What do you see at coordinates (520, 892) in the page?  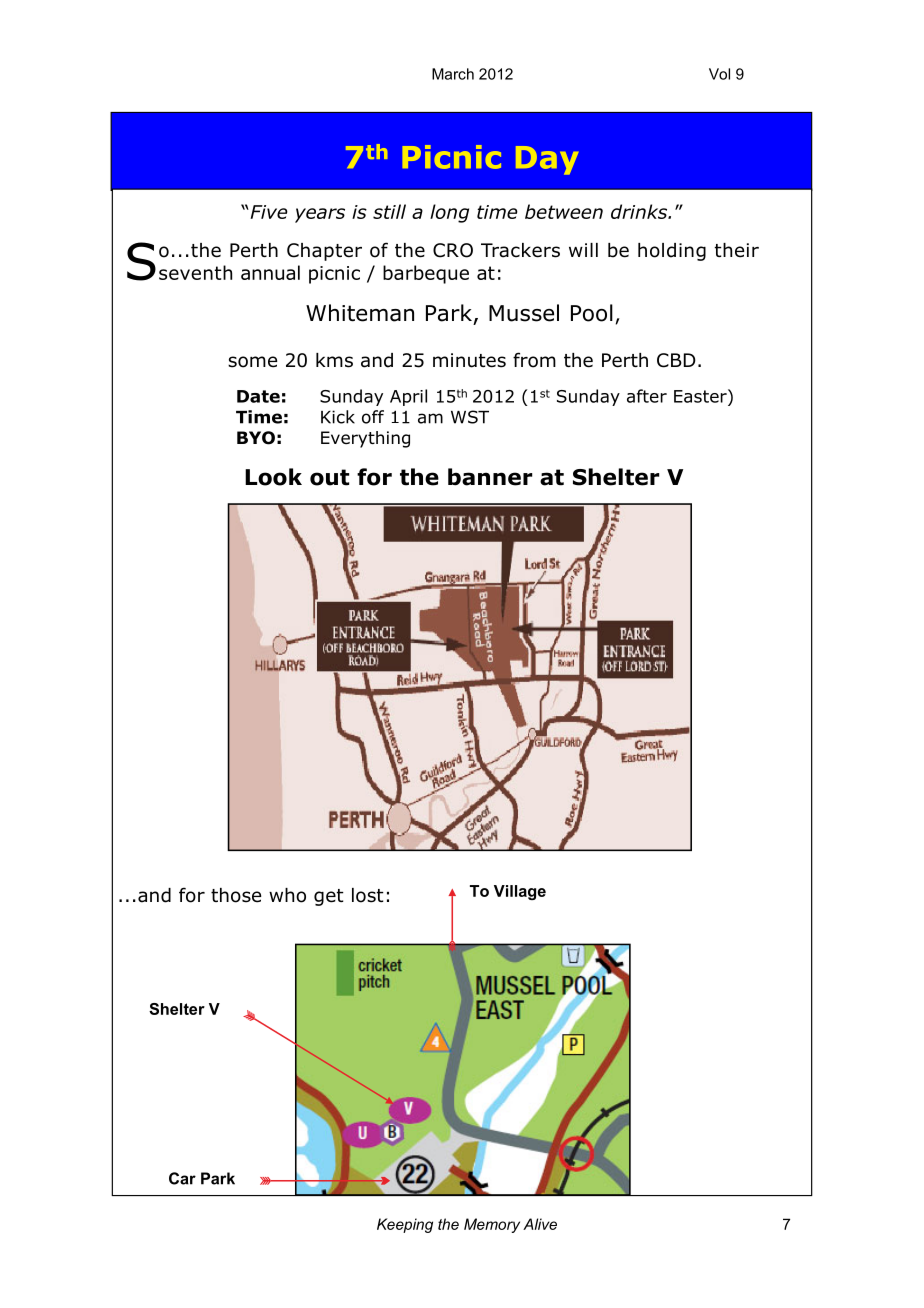 I see `Village` at bounding box center [520, 892].
